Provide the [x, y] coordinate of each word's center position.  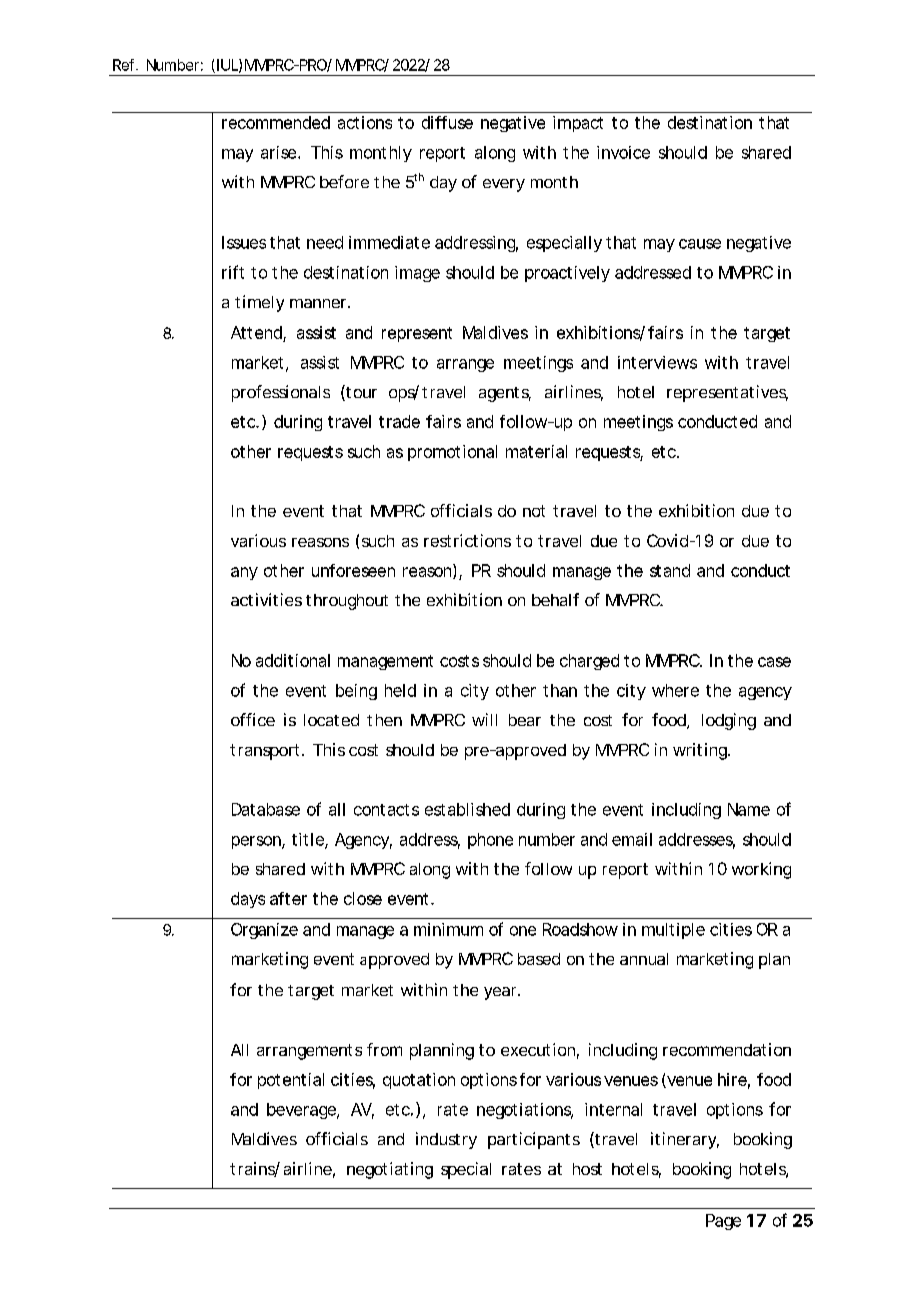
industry [446, 1140]
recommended [276, 122]
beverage [302, 1111]
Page [723, 1222]
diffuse [447, 122]
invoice [623, 152]
